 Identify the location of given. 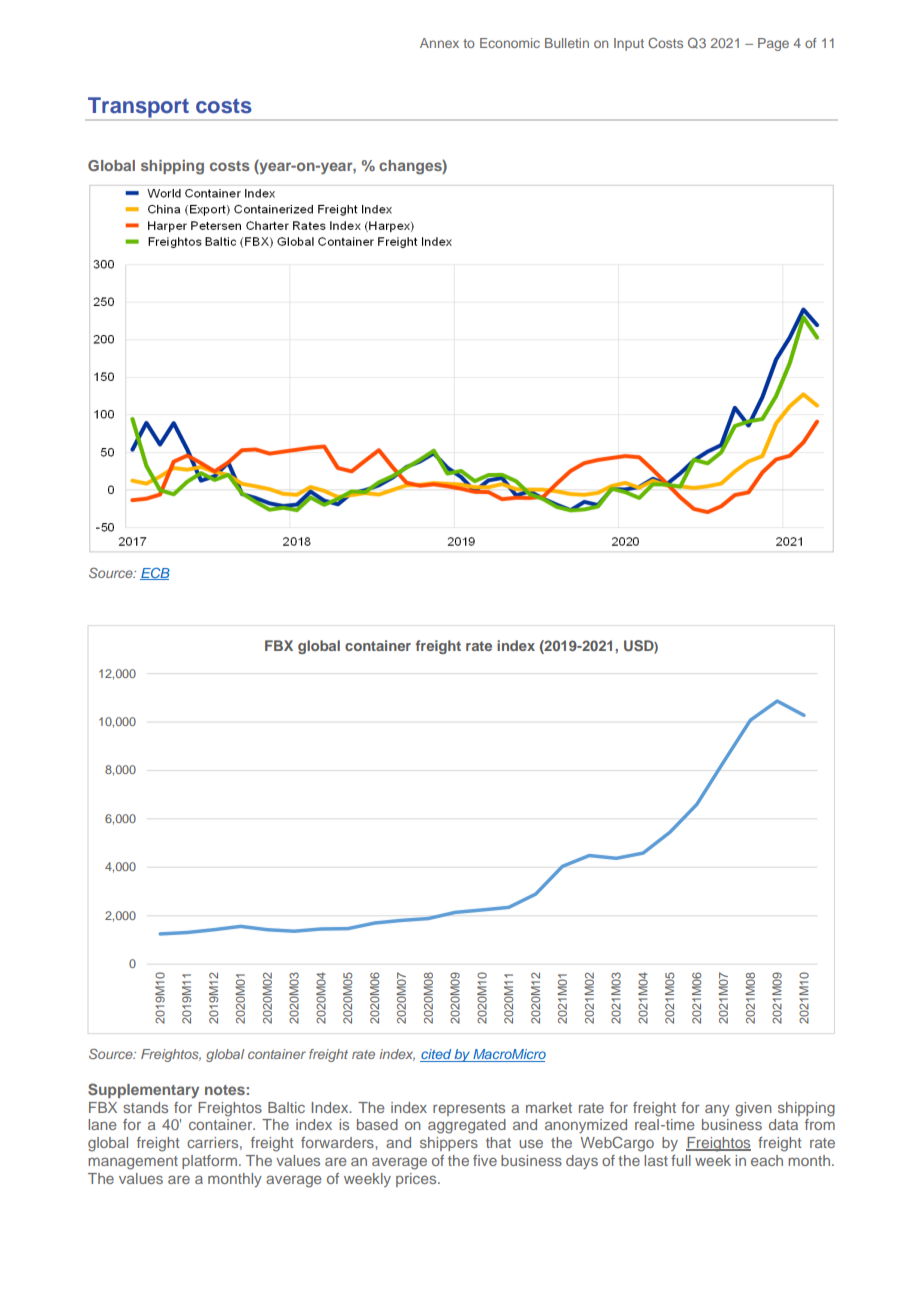
(753, 1109).
